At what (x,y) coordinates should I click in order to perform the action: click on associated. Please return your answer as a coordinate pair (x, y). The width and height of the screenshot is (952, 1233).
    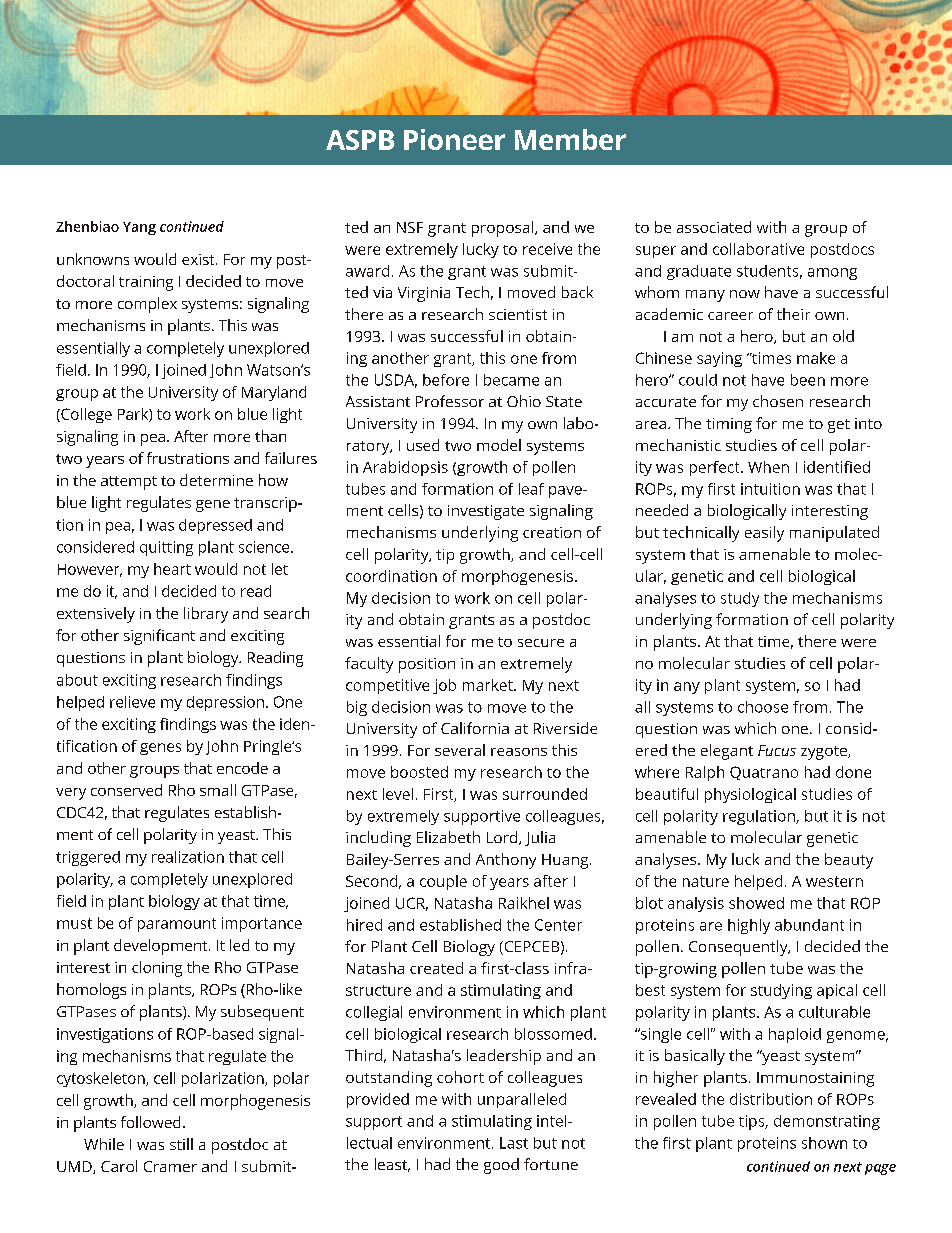
    Looking at the image, I should click on (714, 227).
